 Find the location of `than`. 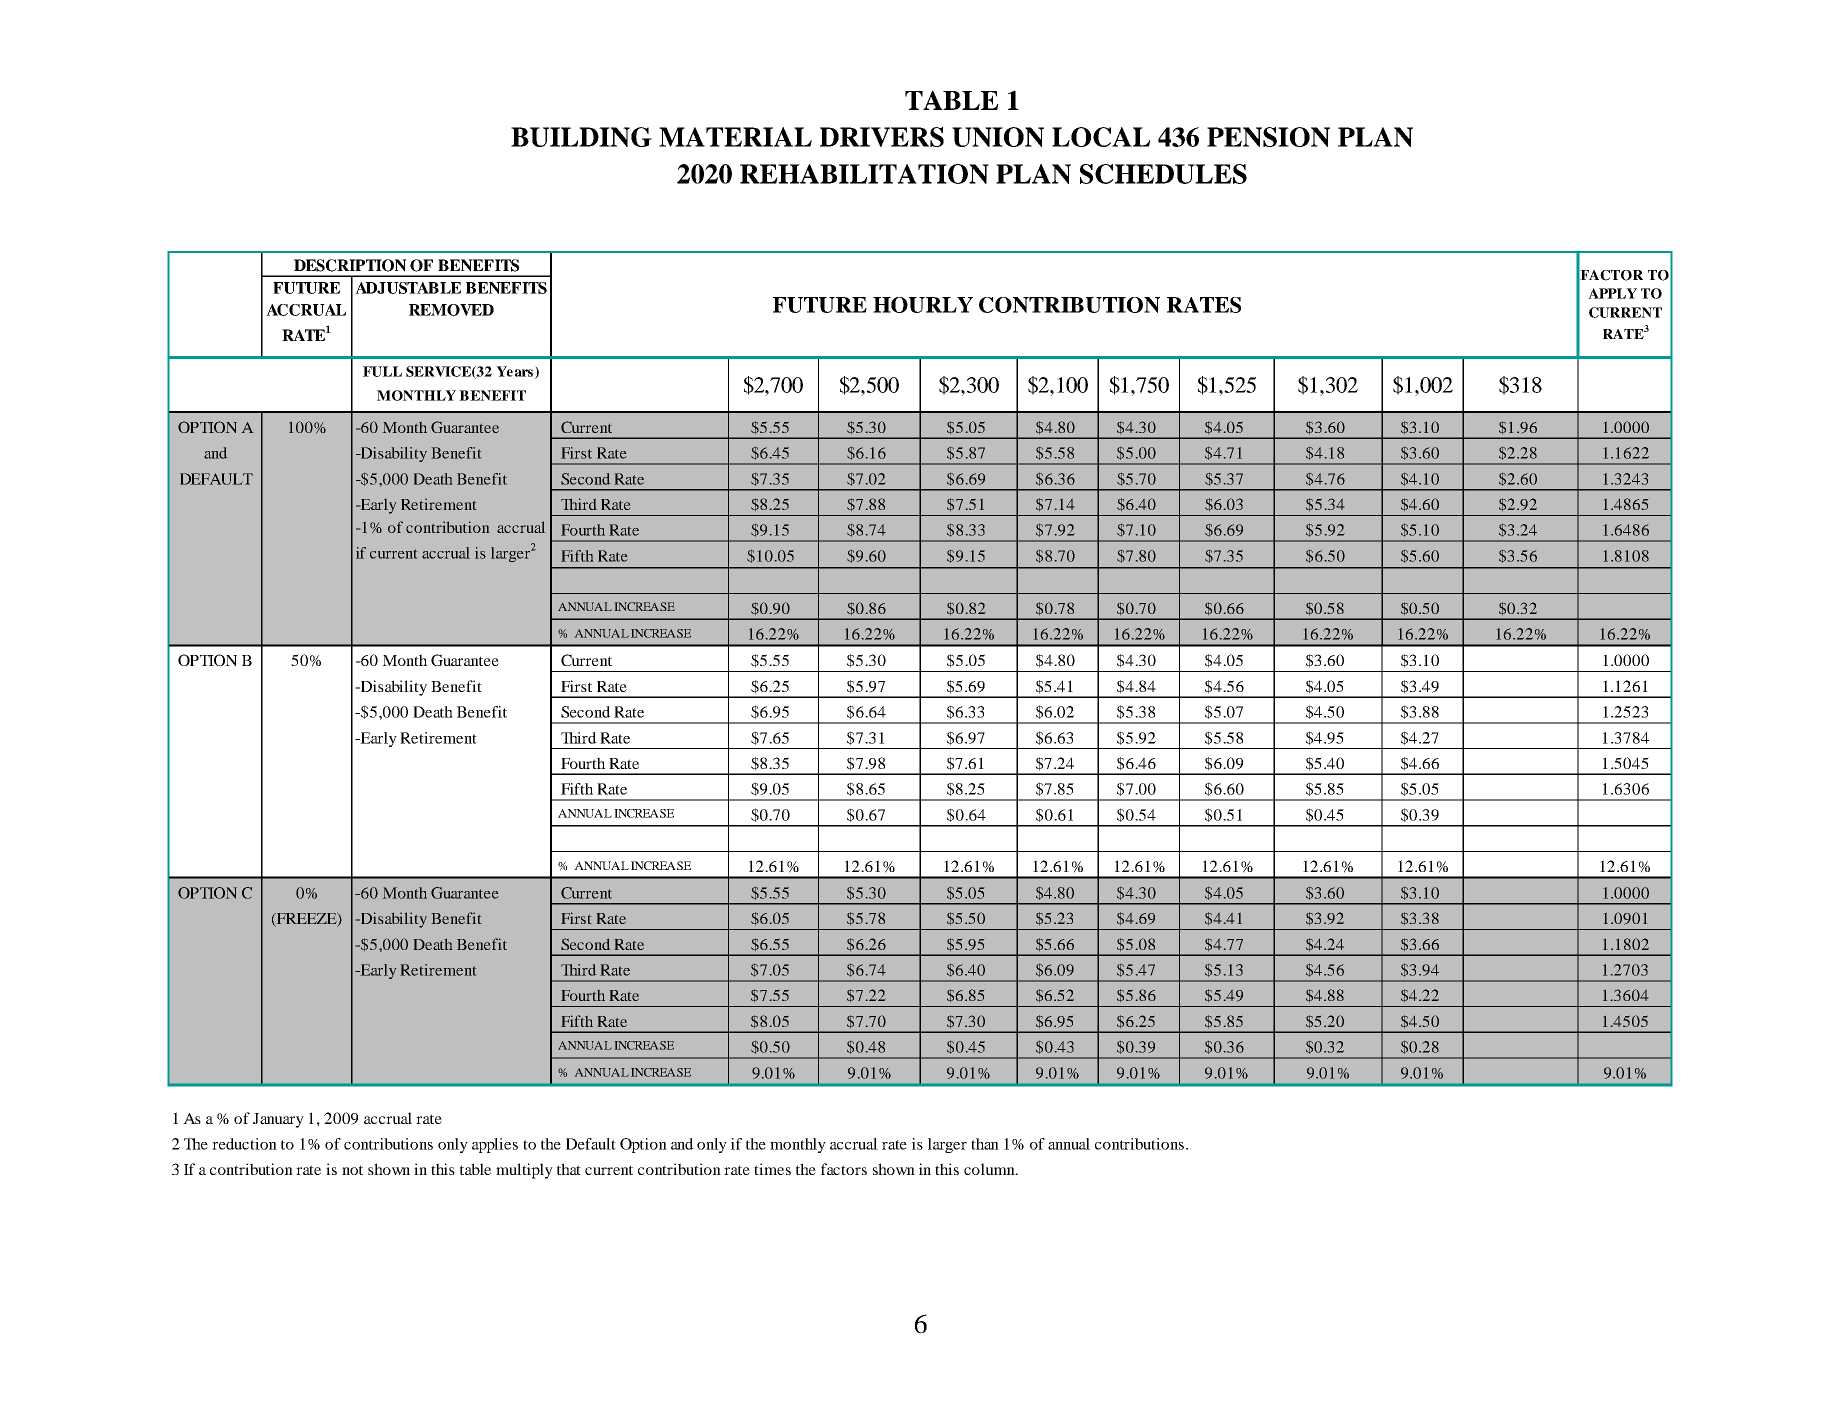

than is located at coordinates (985, 1144).
